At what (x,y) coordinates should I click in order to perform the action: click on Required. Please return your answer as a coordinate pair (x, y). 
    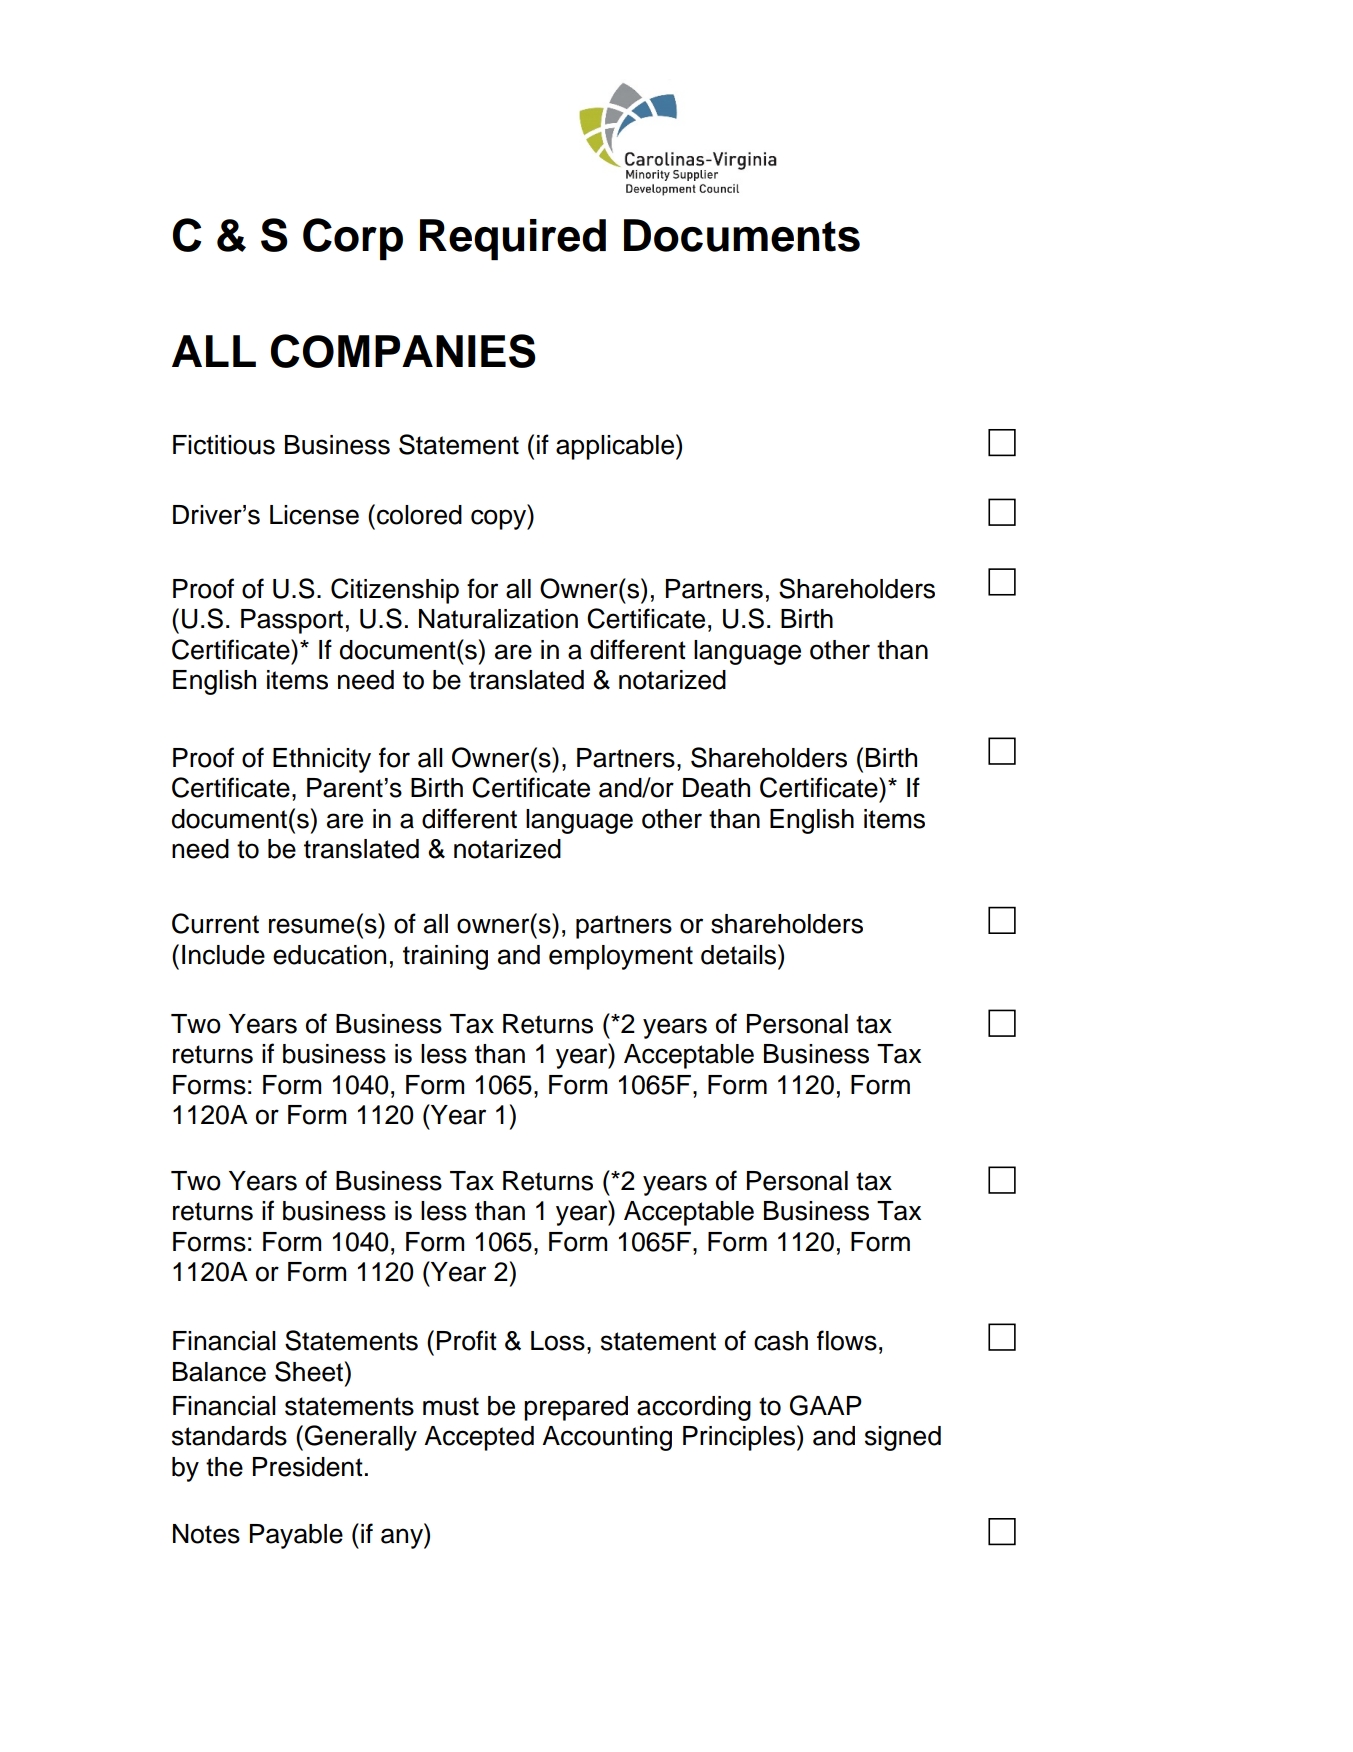
    Looking at the image, I should click on (513, 239).
